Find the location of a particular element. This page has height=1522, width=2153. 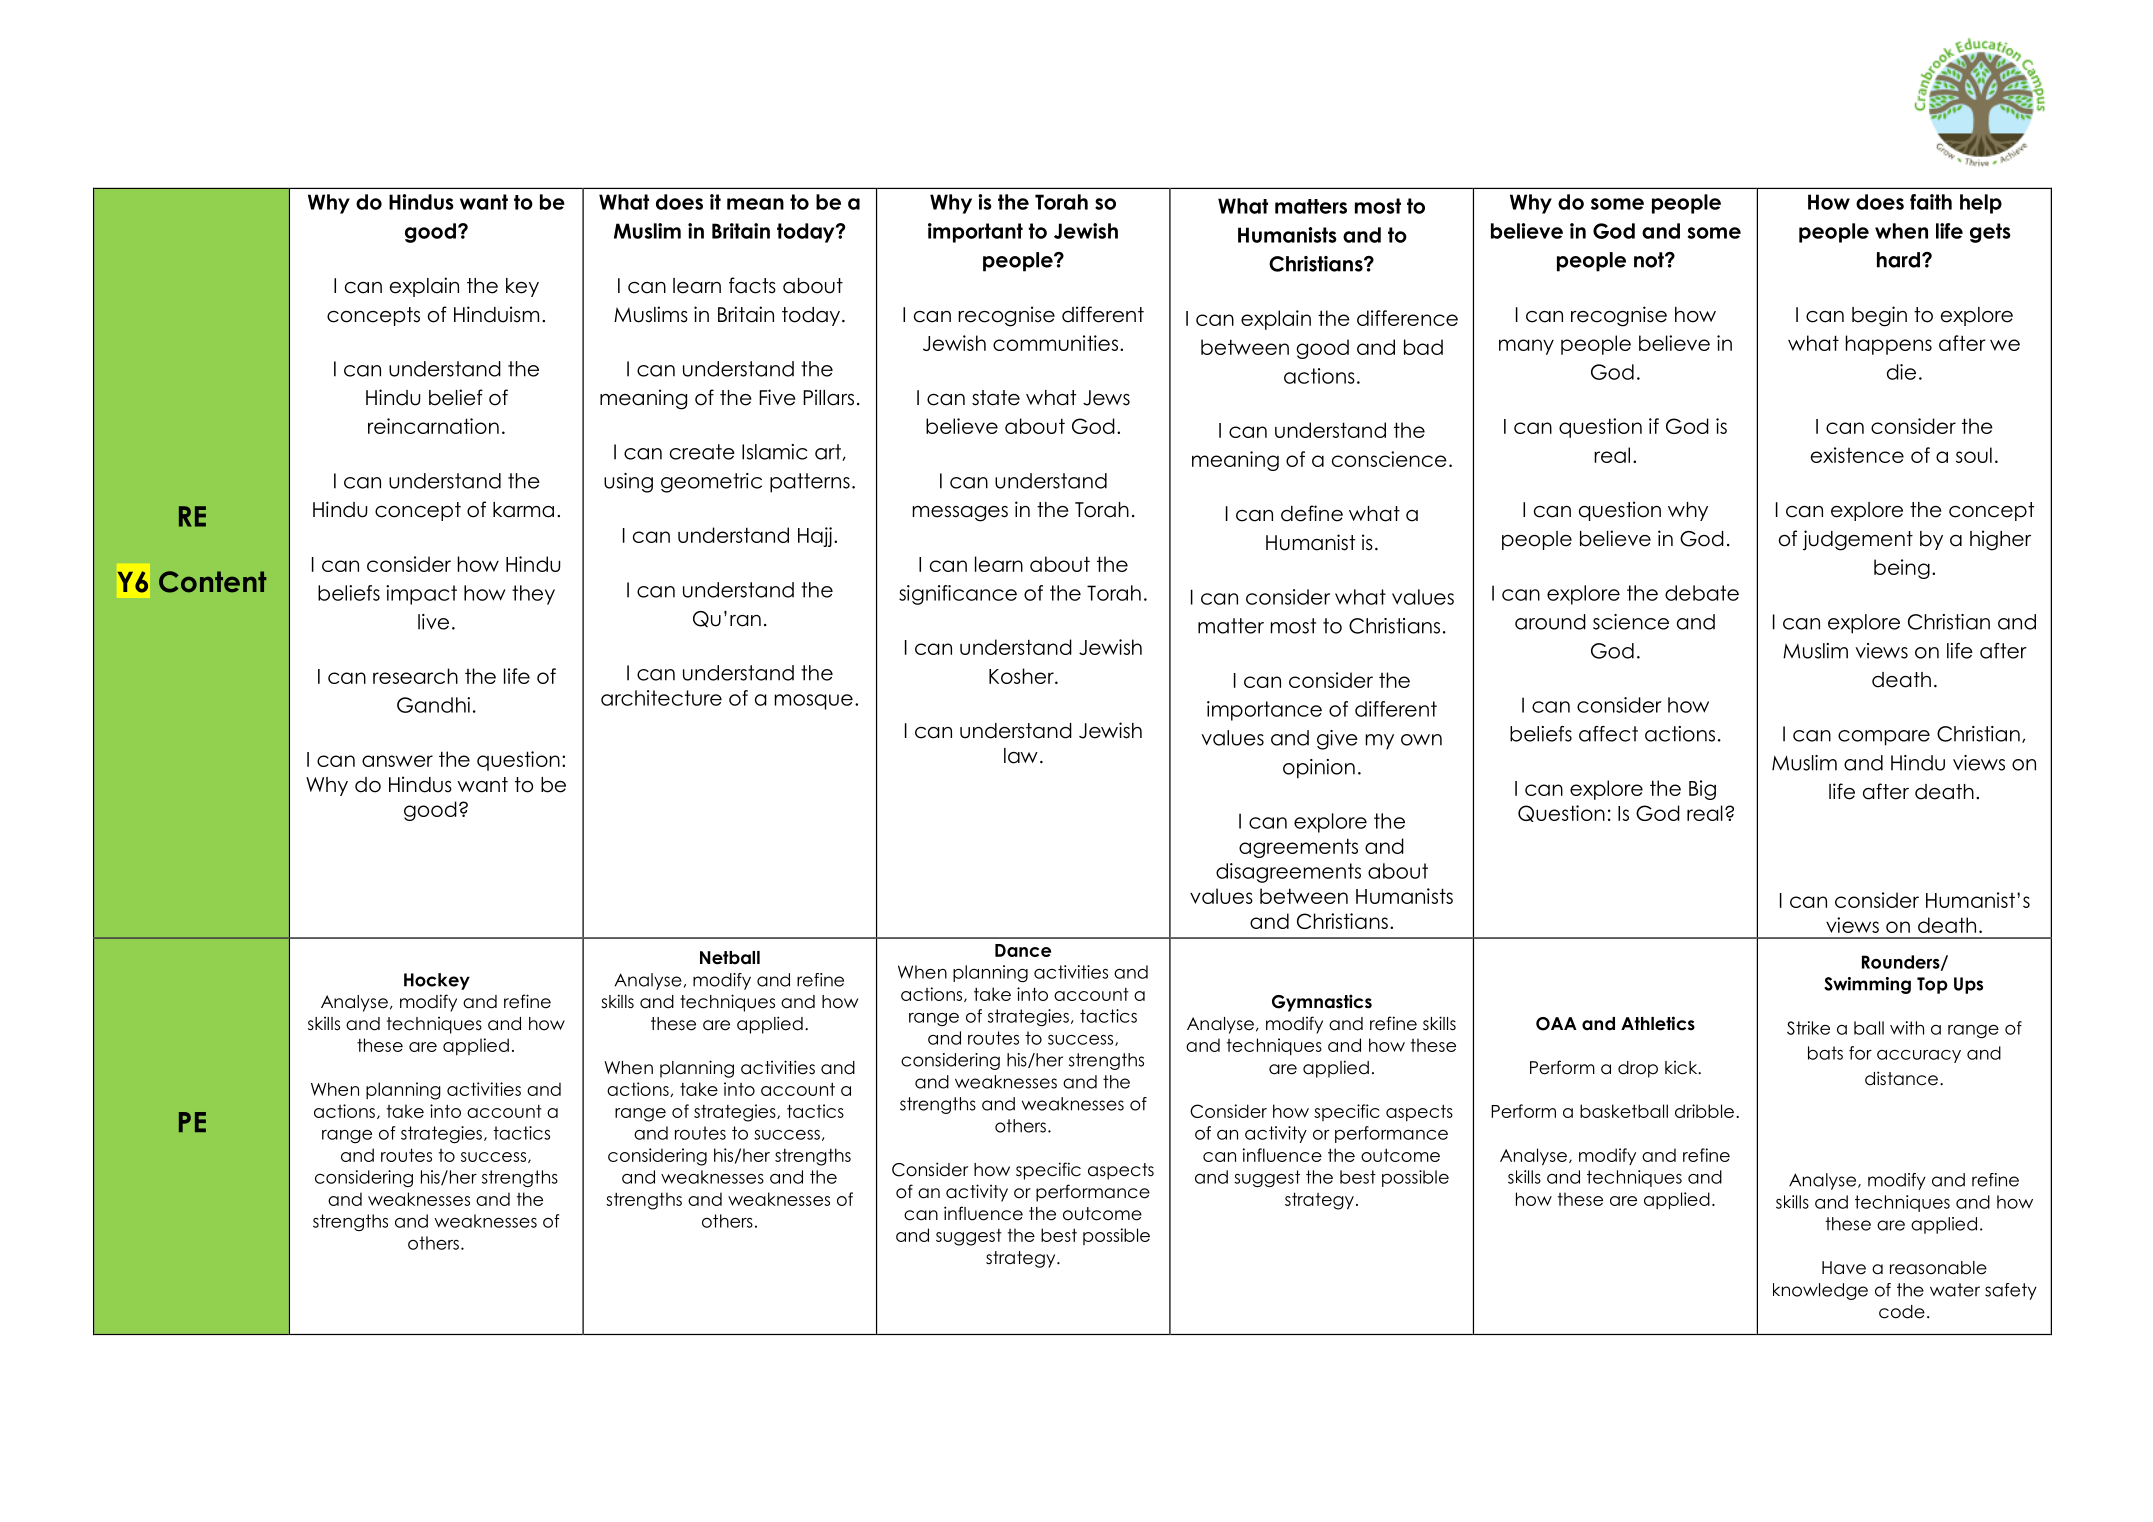

debate is located at coordinates (1702, 593).
